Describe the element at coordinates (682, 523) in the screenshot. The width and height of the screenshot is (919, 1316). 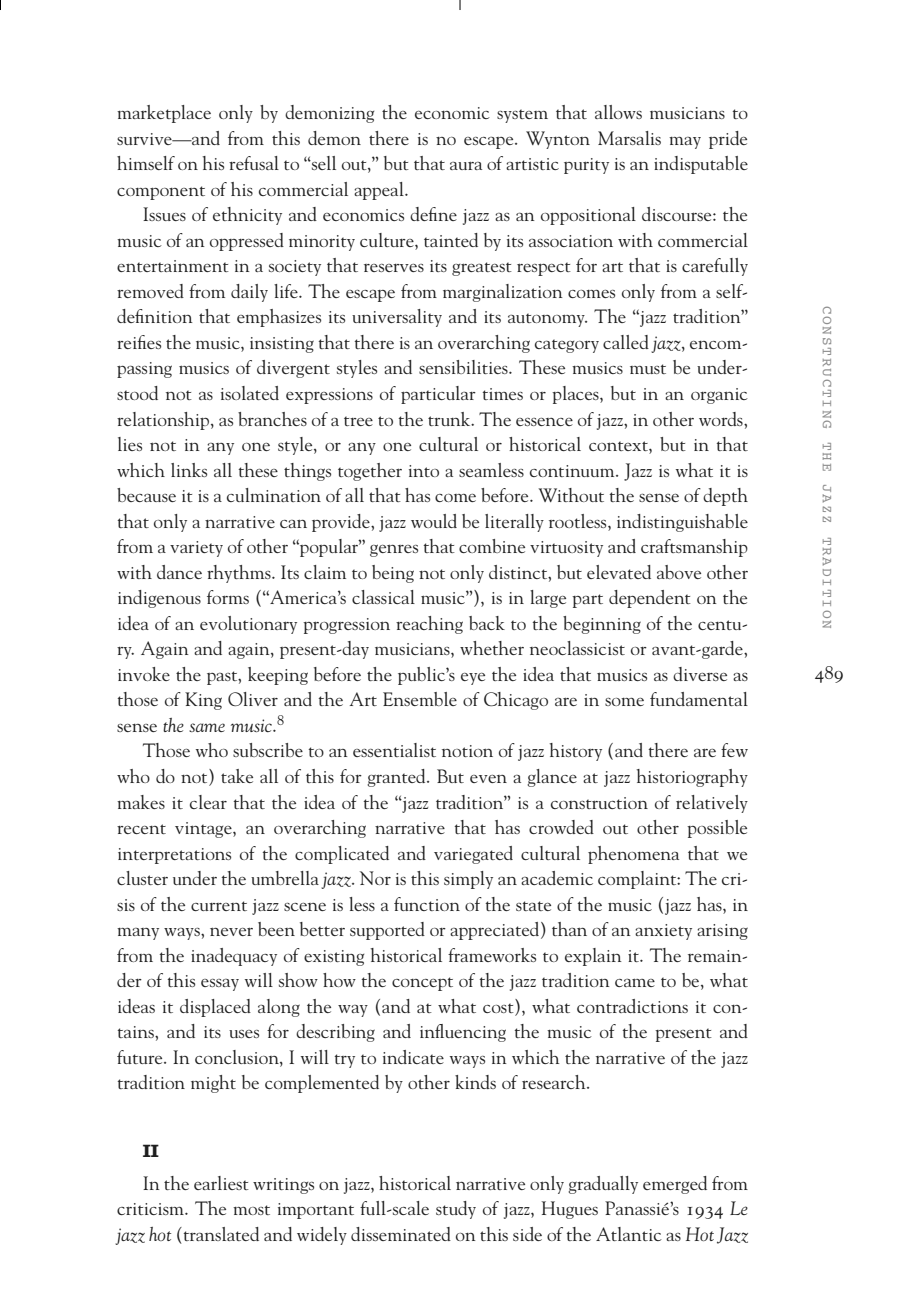
I see `indistinguishable` at that location.
